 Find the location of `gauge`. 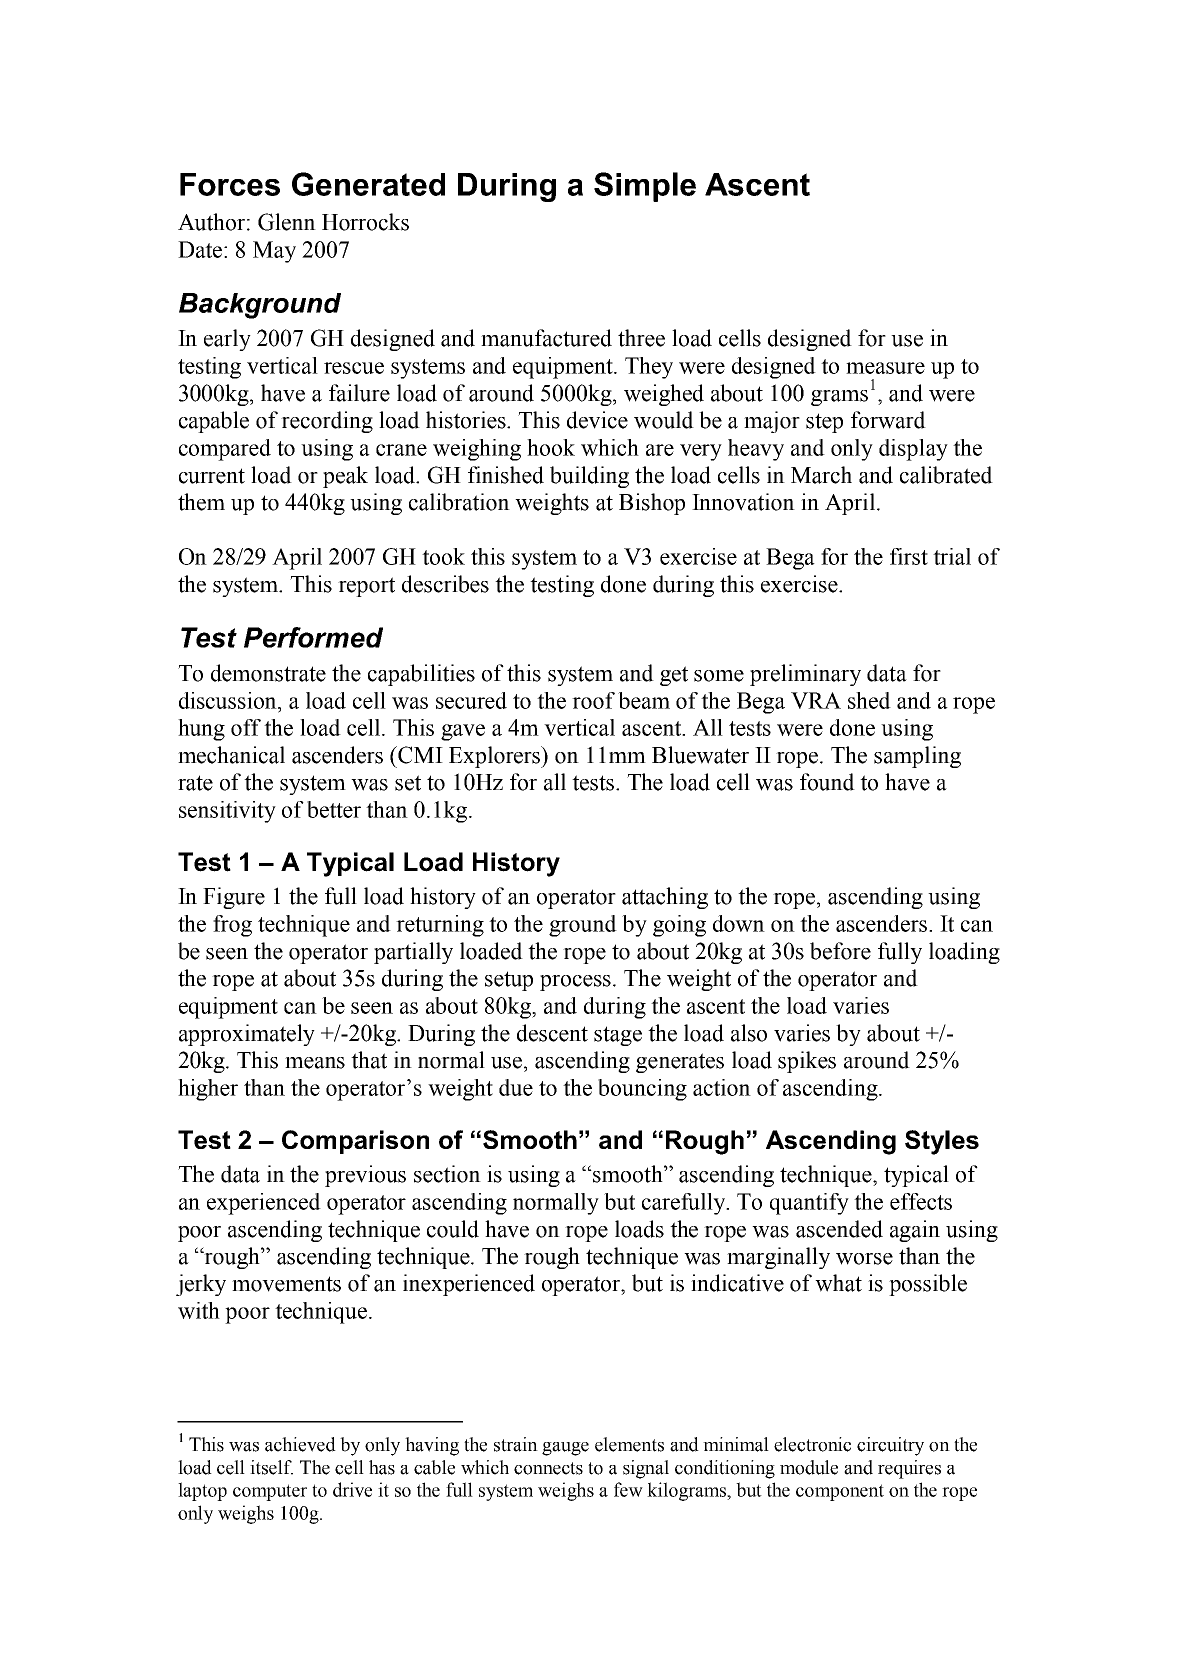

gauge is located at coordinates (565, 1449).
